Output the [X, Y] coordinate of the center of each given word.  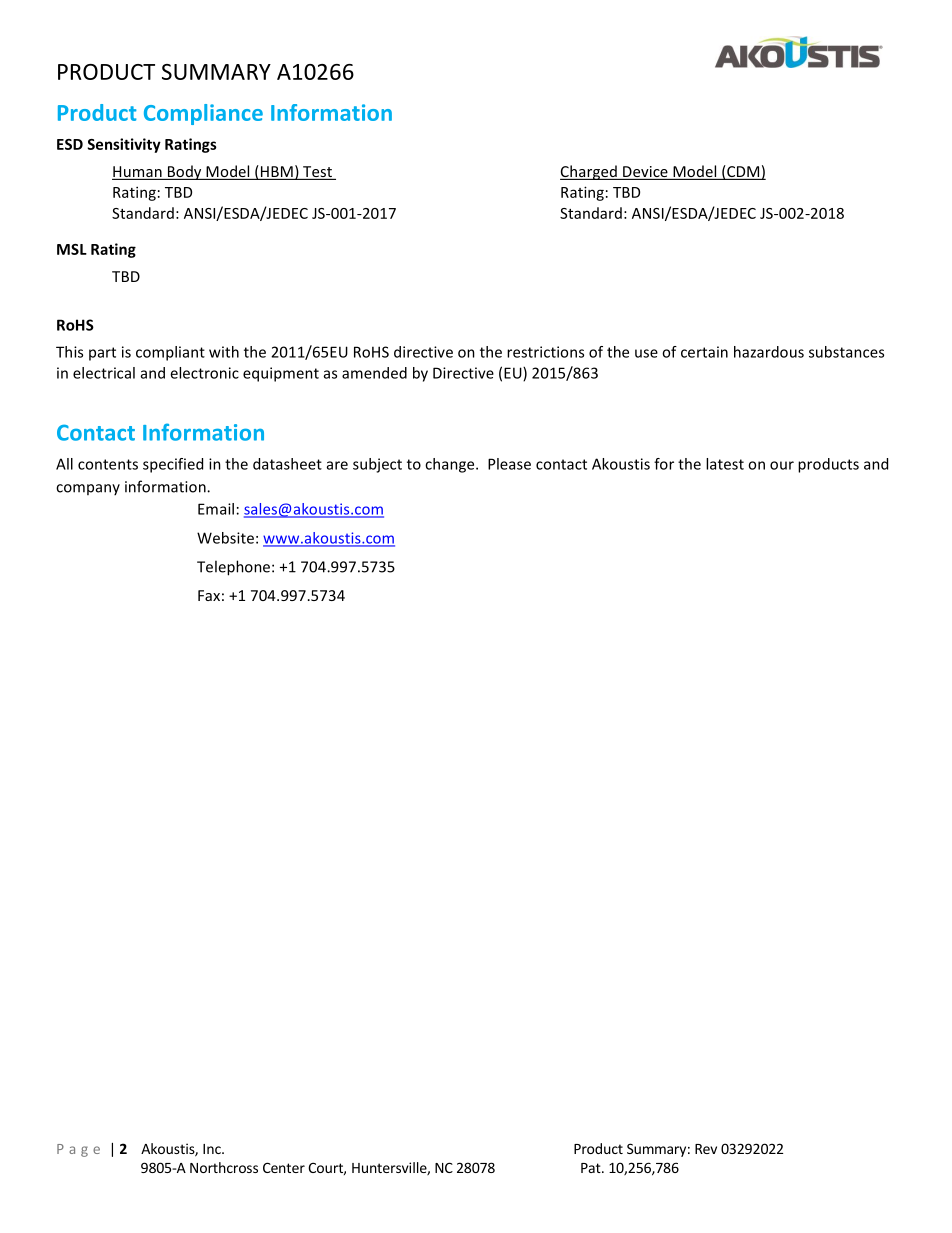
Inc [213, 1149]
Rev [706, 1149]
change [451, 465]
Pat [592, 1168]
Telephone [233, 568]
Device [645, 173]
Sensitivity [124, 145]
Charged [589, 172]
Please [509, 464]
